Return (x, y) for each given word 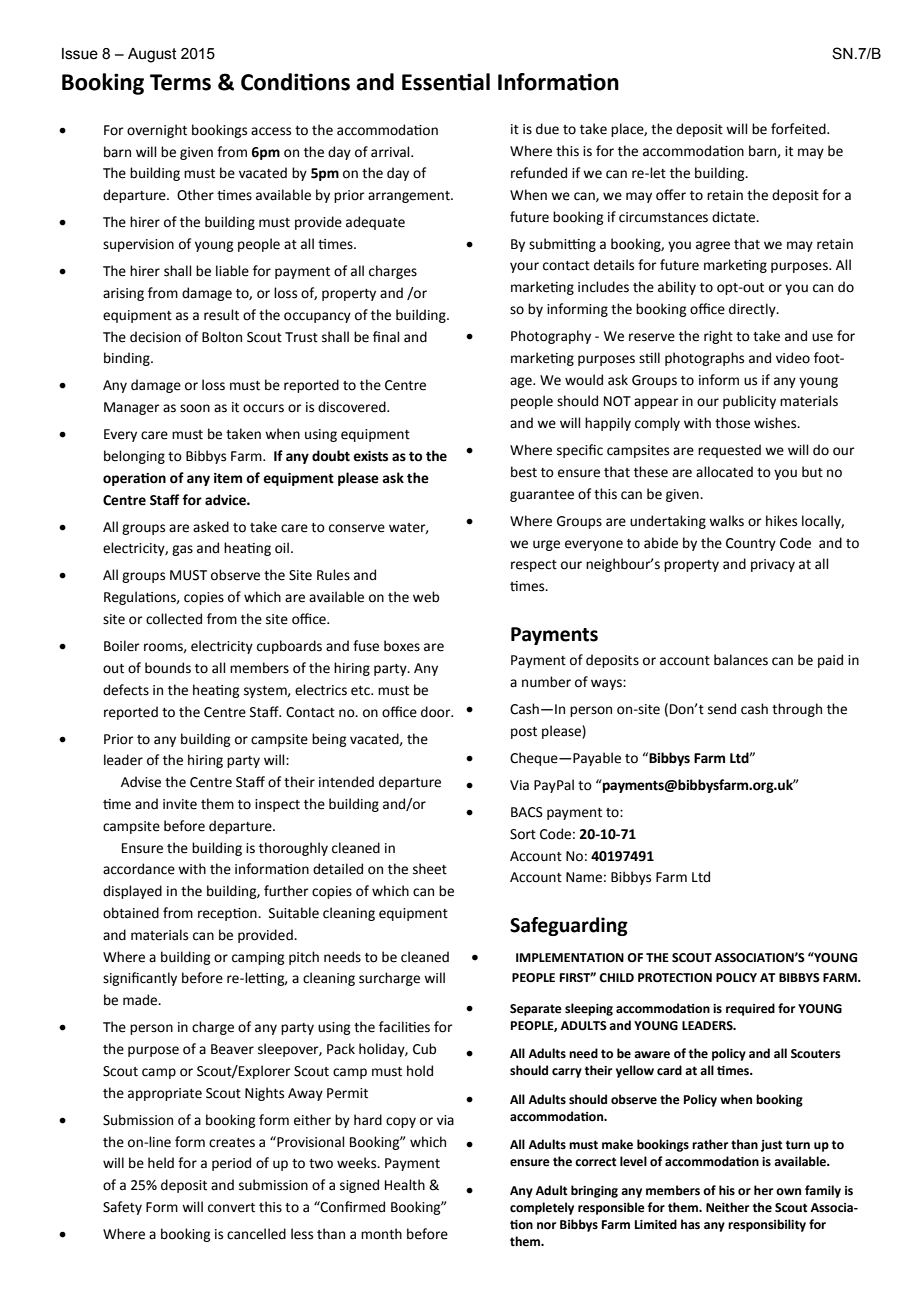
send (722, 709)
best (524, 472)
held (161, 1163)
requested (729, 451)
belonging (134, 457)
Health (405, 1185)
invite (180, 804)
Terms (180, 82)
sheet (430, 869)
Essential (446, 82)
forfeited (799, 129)
